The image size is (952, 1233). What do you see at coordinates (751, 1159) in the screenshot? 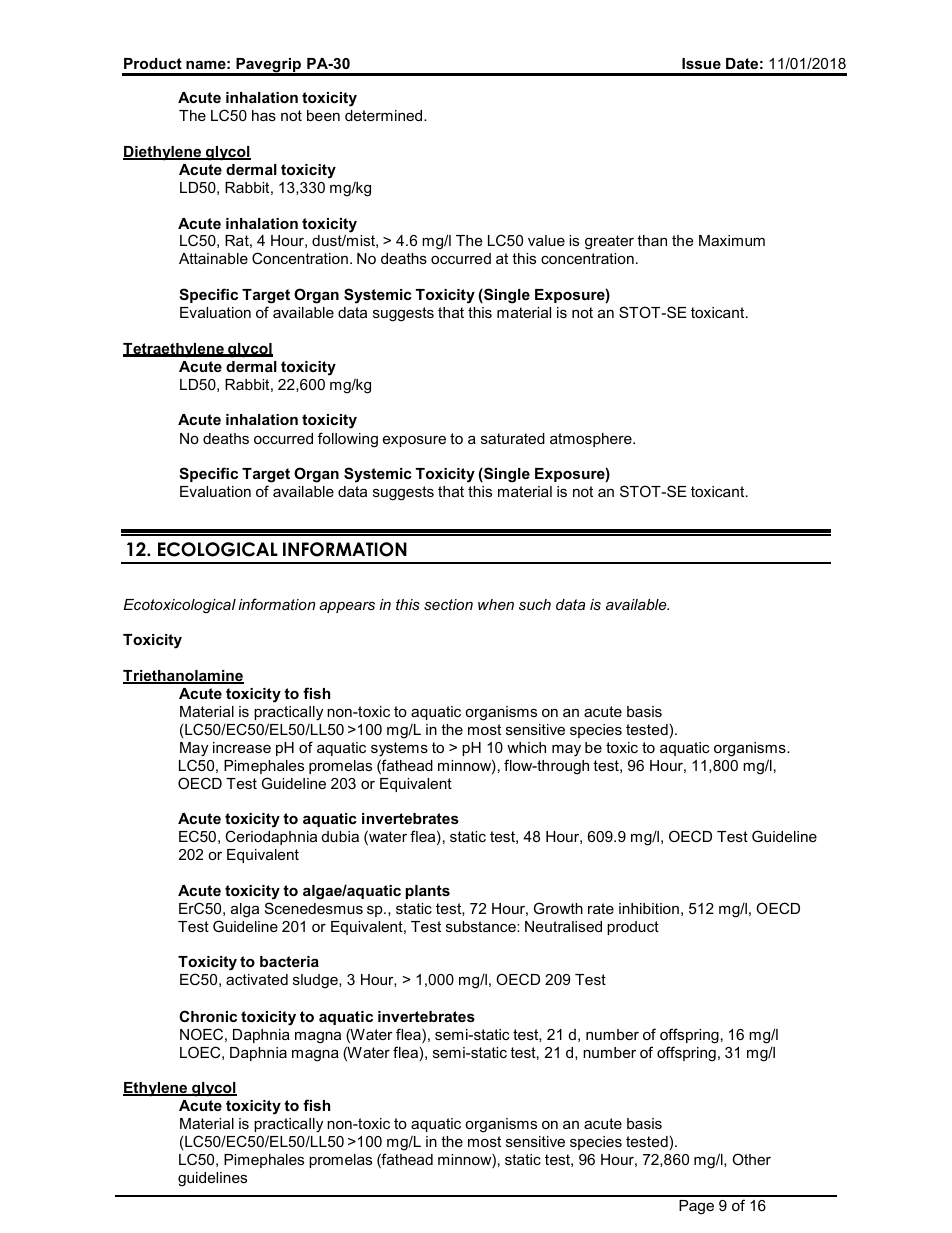
I see `Other` at bounding box center [751, 1159].
